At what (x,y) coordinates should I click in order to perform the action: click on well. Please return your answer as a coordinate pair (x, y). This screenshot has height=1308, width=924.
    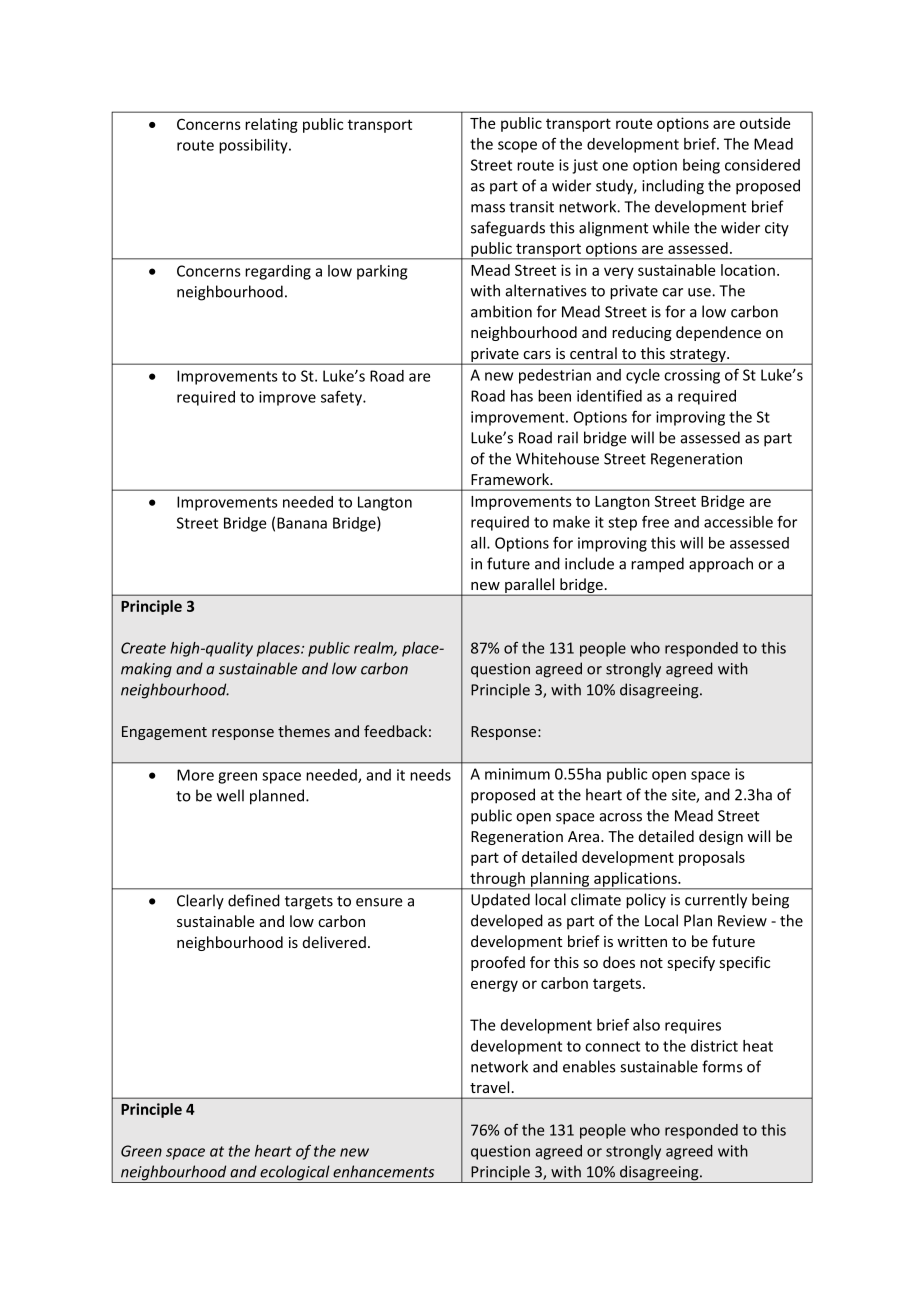
    Looking at the image, I should click on (230, 795).
